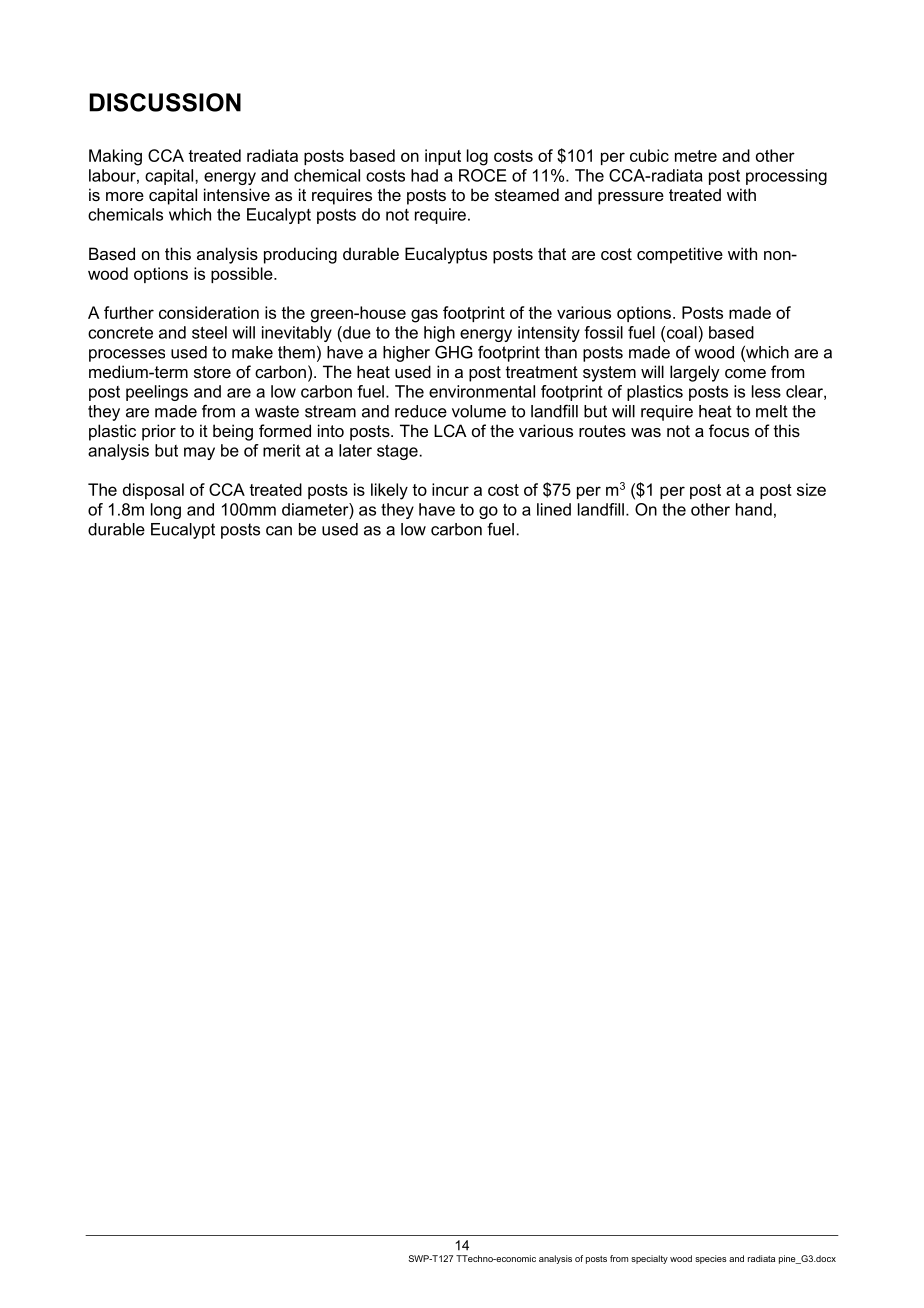 Image resolution: width=924 pixels, height=1308 pixels. Describe the element at coordinates (696, 156) in the screenshot. I see `metre` at that location.
